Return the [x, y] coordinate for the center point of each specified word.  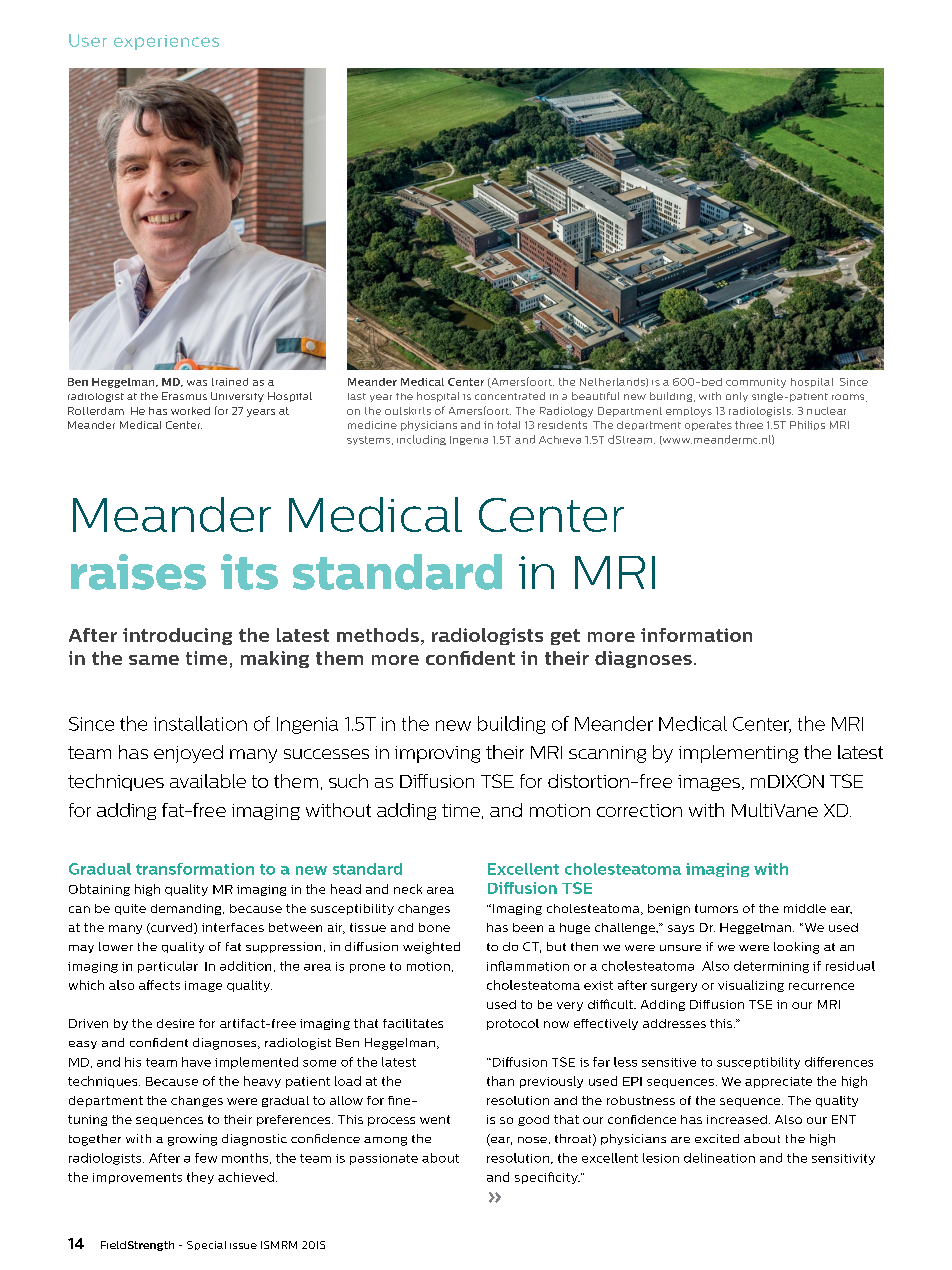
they [200, 1178]
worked [190, 411]
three [749, 425]
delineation [719, 1158]
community [756, 383]
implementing [738, 754]
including [421, 440]
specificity [547, 1178]
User [88, 40]
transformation [195, 869]
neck [408, 889]
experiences [166, 42]
